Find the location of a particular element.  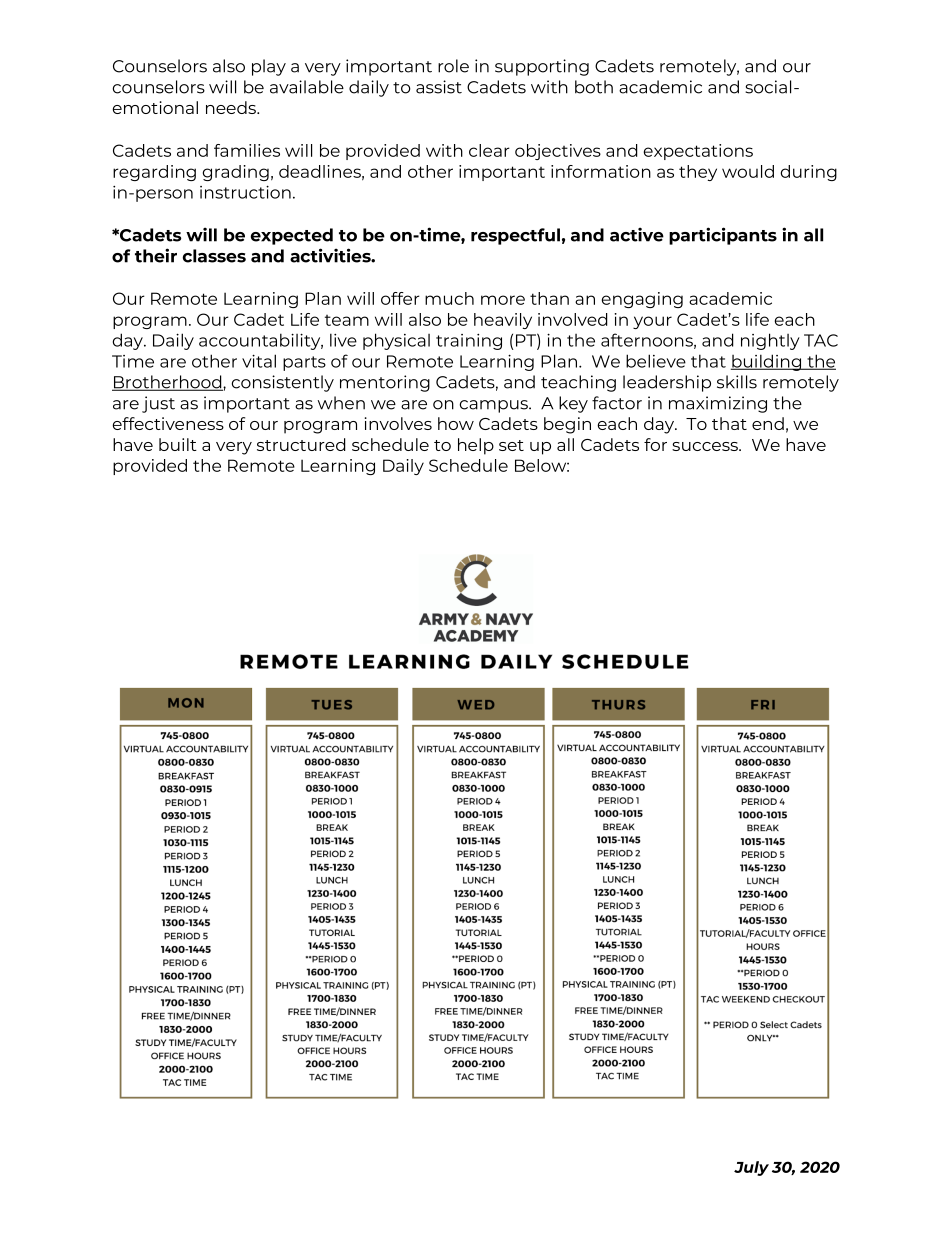

built is located at coordinates (178, 444).
